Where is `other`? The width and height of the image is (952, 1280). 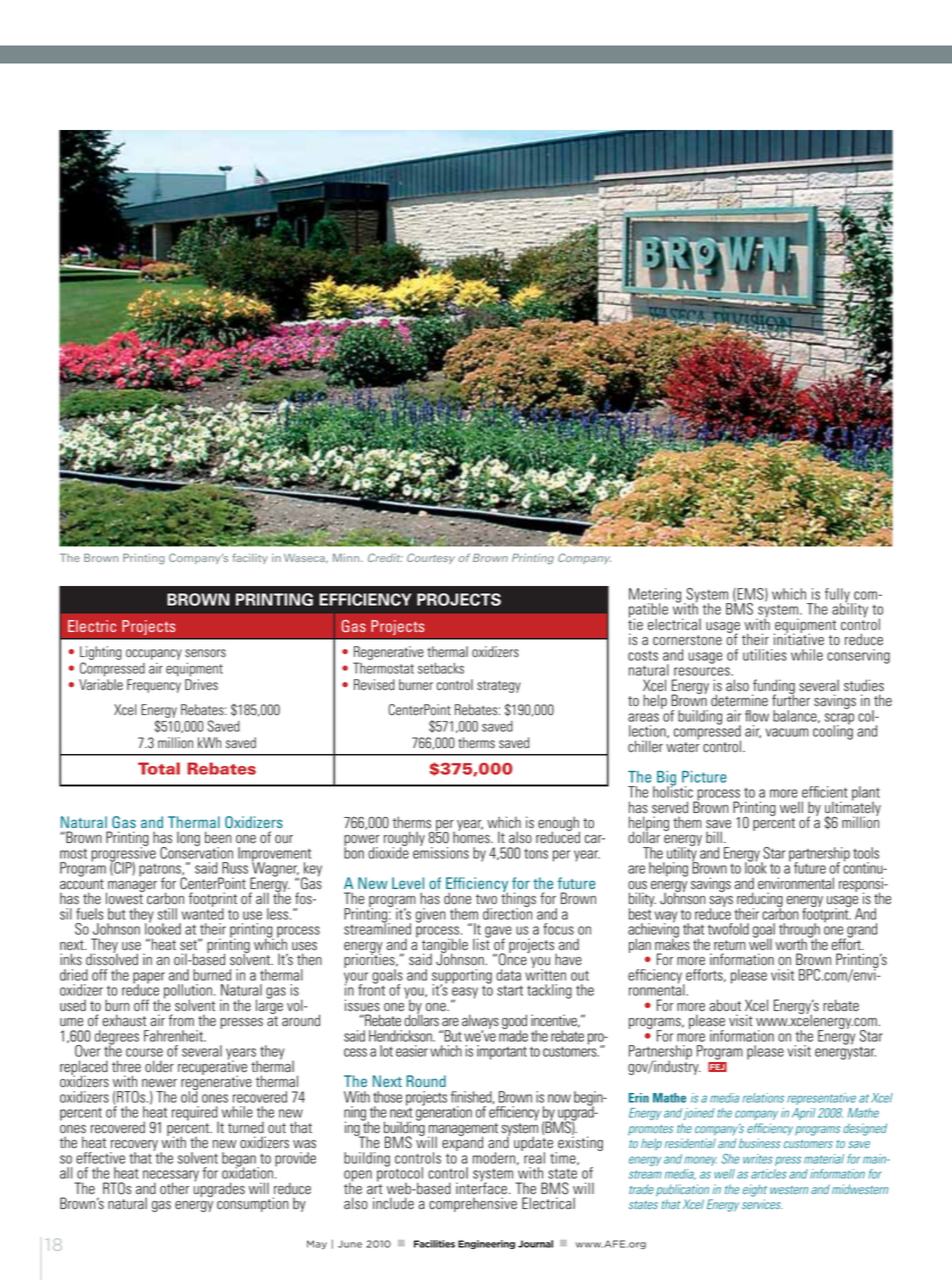
other is located at coordinates (174, 1188).
